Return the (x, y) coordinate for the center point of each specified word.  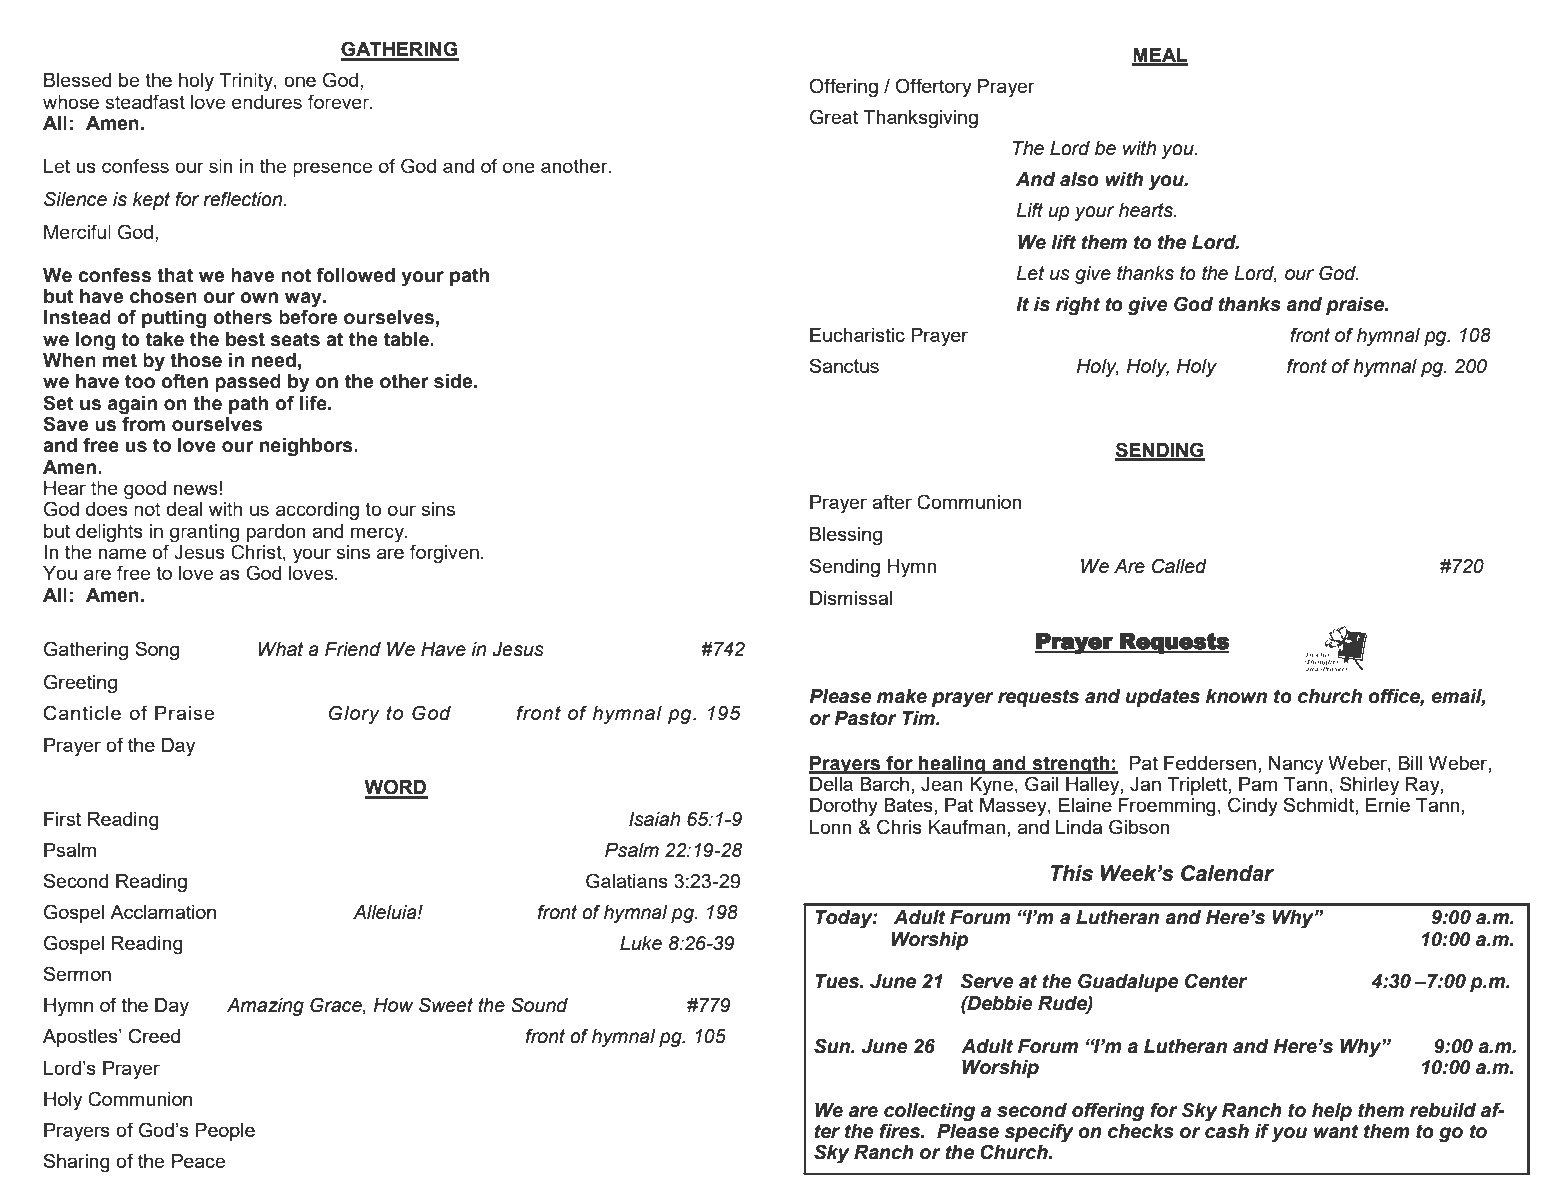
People (225, 1132)
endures (267, 102)
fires (901, 1131)
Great (834, 117)
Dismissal (851, 598)
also (1079, 179)
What (281, 649)
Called (1179, 566)
